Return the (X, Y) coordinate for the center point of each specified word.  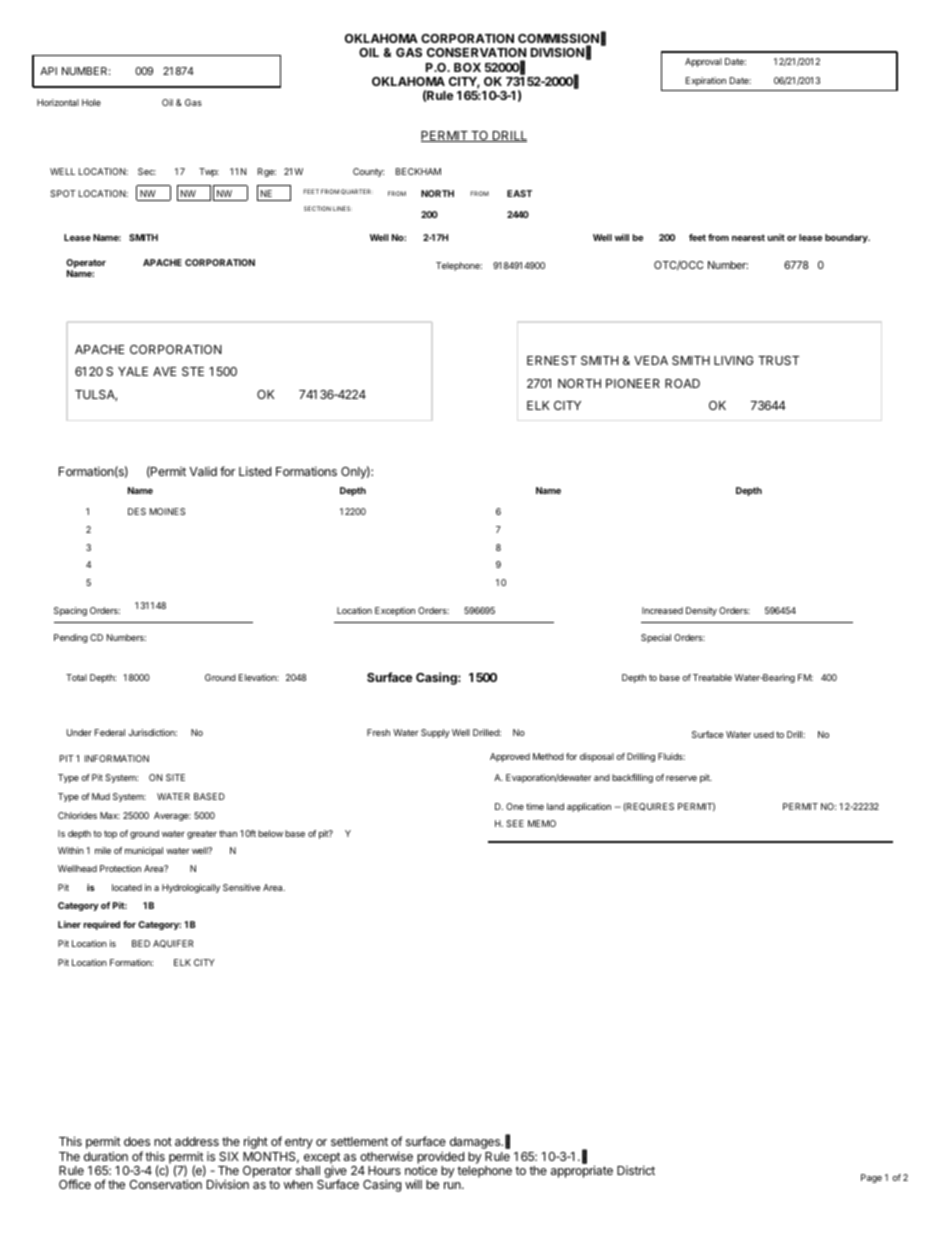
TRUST (778, 360)
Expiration (706, 81)
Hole (91, 102)
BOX (467, 67)
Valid (203, 471)
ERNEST (552, 360)
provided (440, 1157)
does (137, 1141)
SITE (175, 777)
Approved (510, 757)
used (764, 734)
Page (871, 1178)
